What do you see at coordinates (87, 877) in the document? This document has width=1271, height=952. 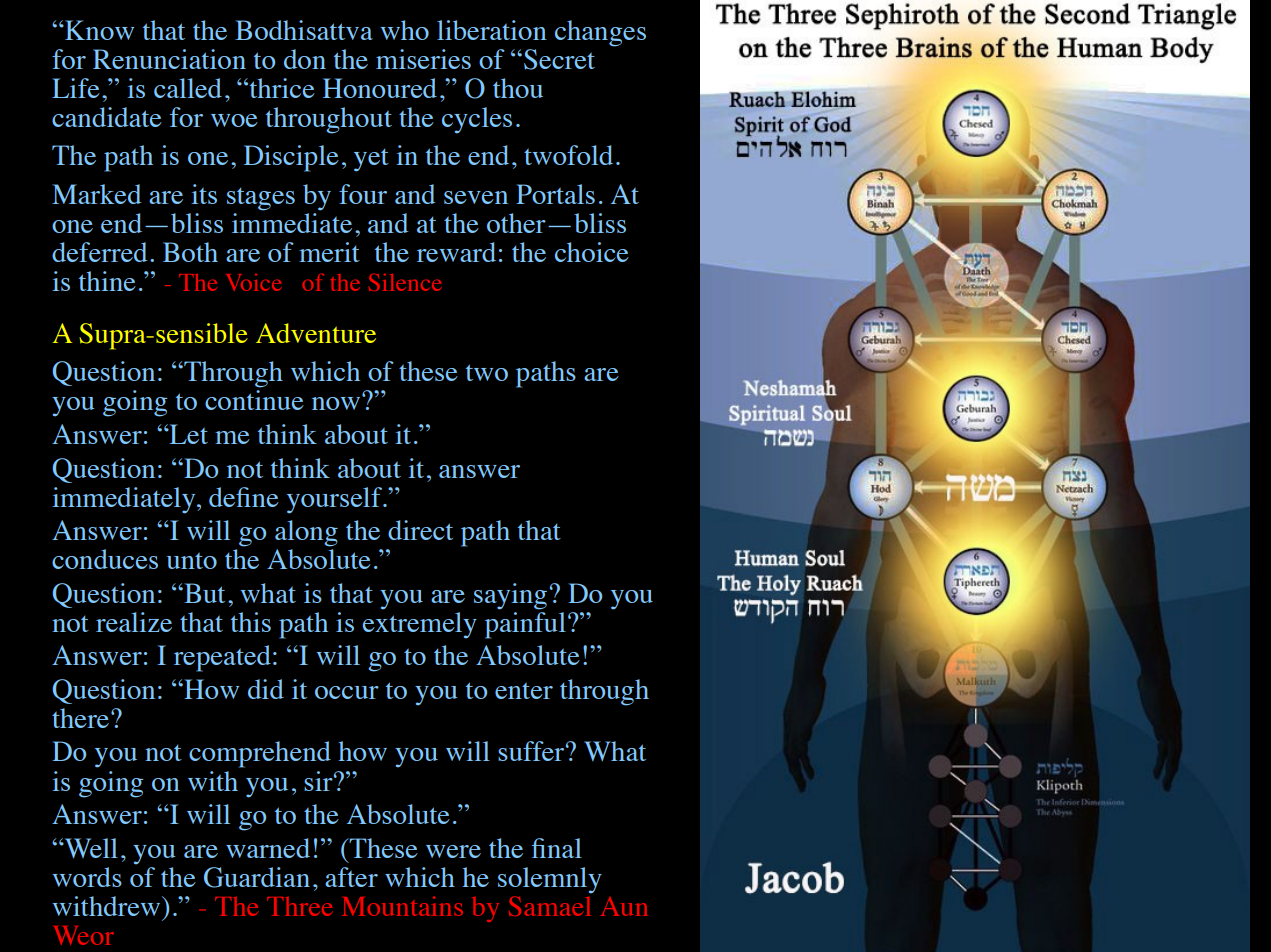 I see `words` at bounding box center [87, 877].
